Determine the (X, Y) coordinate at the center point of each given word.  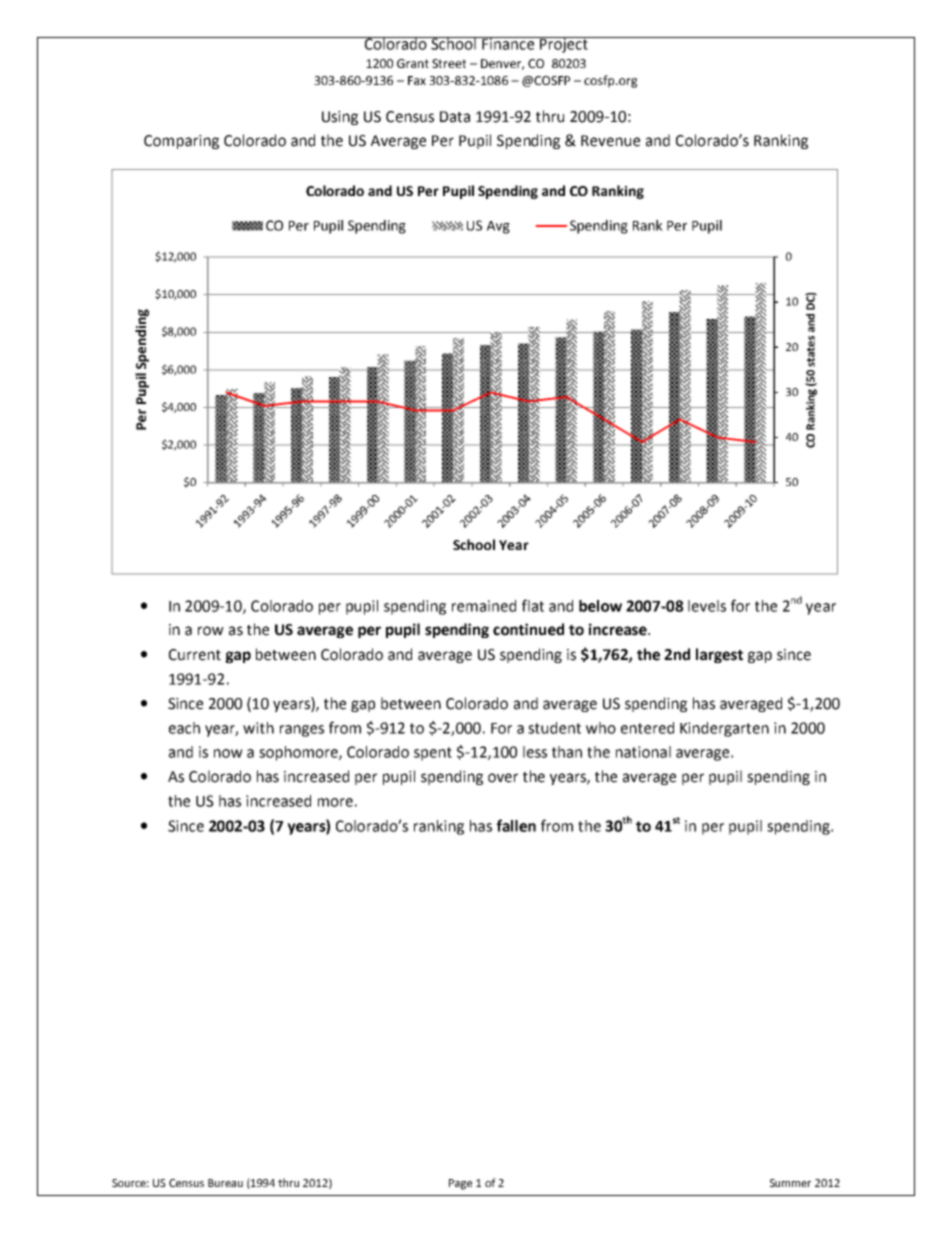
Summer (790, 1183)
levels (707, 606)
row (211, 631)
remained (484, 606)
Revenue (610, 141)
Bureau (225, 1183)
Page (460, 1184)
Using (340, 118)
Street (449, 63)
